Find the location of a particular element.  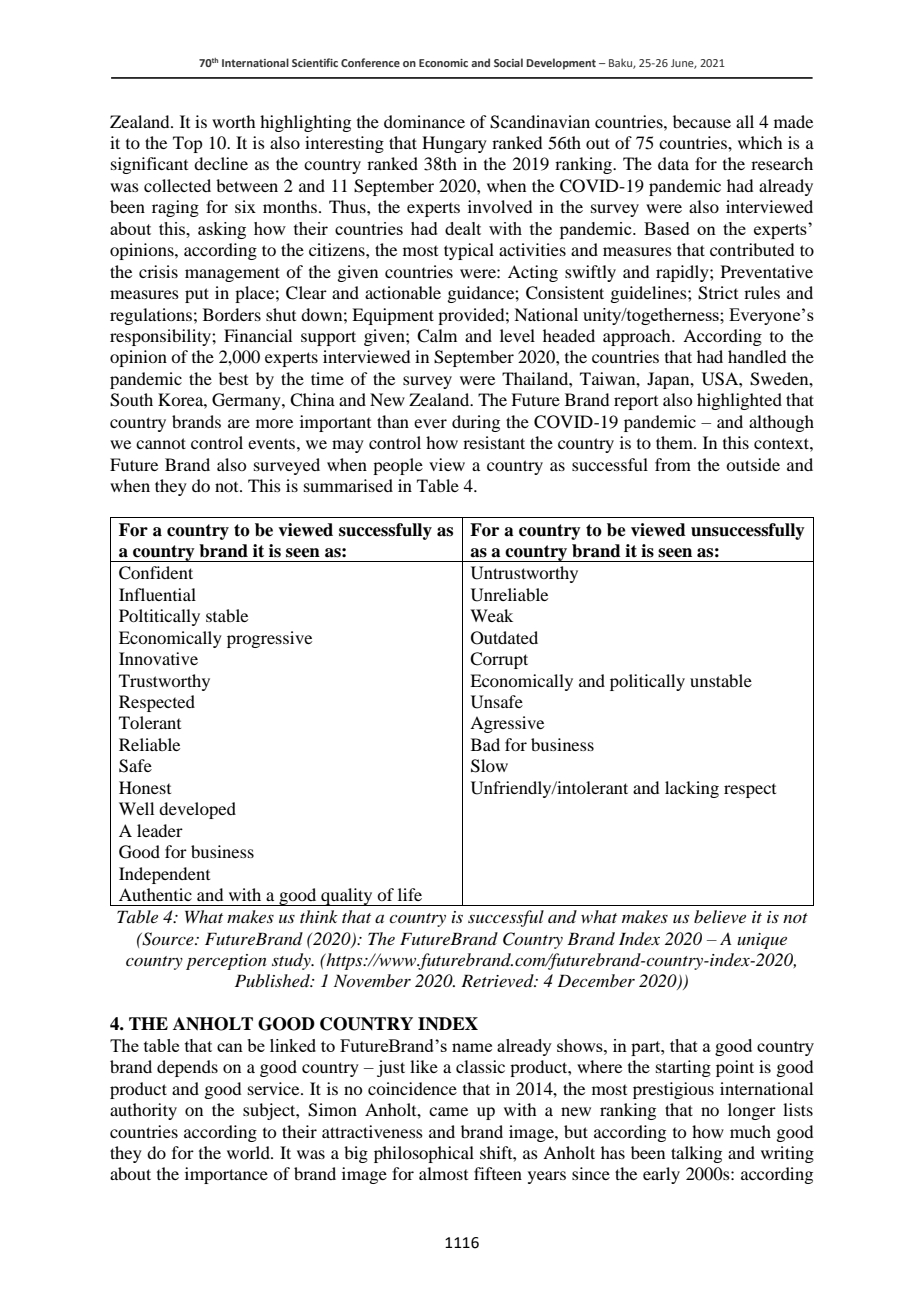

world is located at coordinates (249, 1152).
